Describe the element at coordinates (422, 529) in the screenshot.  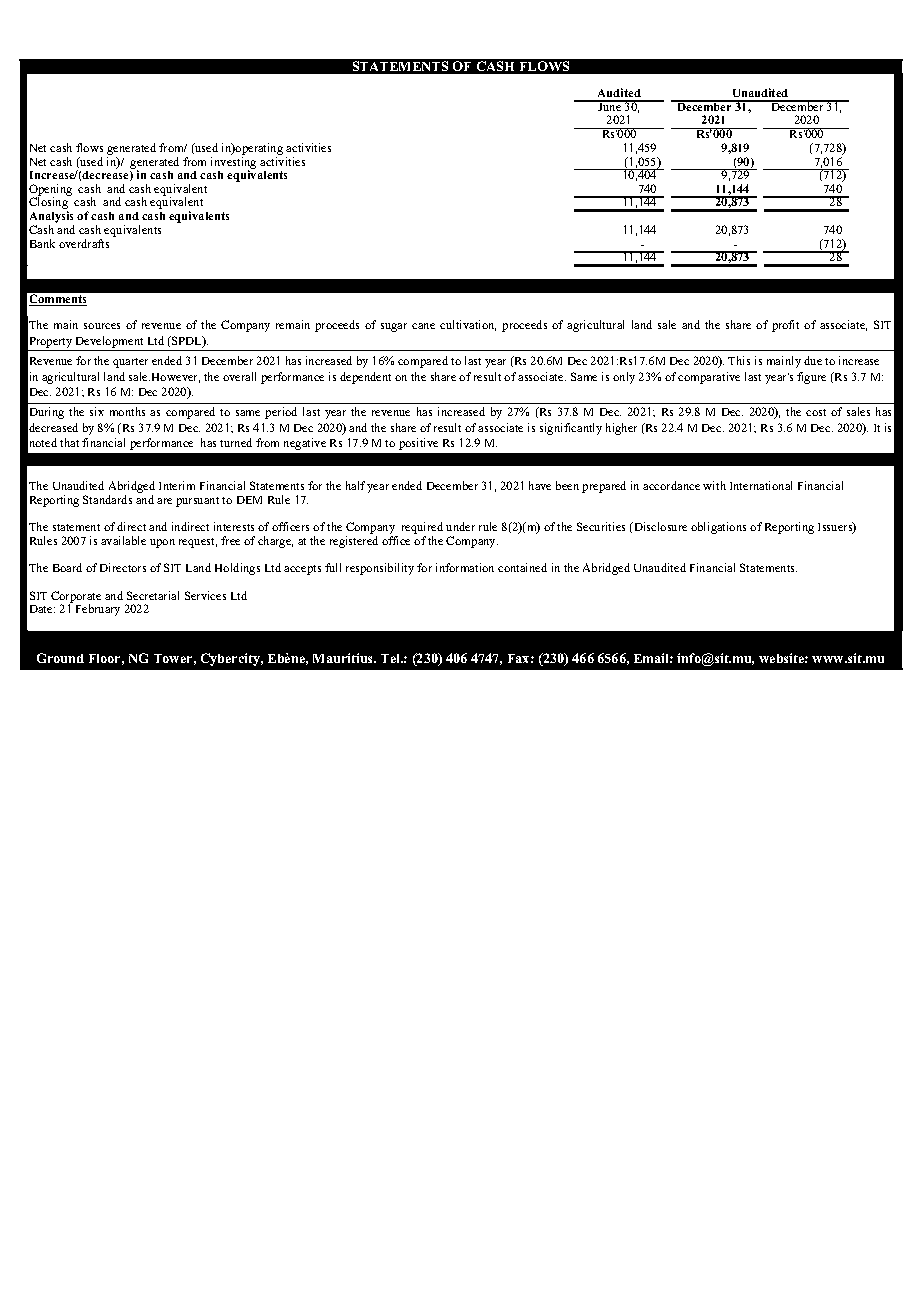
I see `required` at that location.
